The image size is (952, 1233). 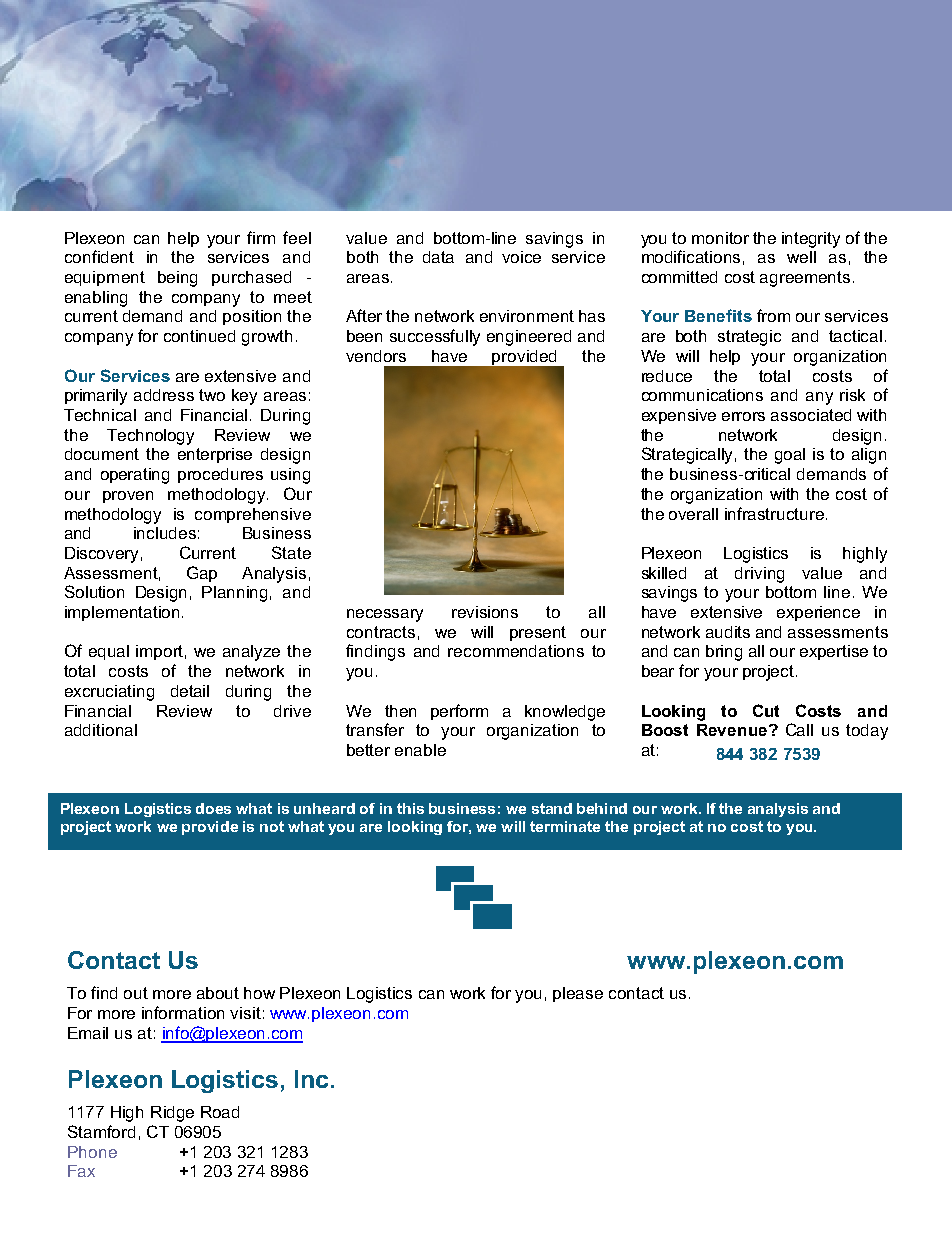 What do you see at coordinates (220, 1112) in the document?
I see `Road` at bounding box center [220, 1112].
